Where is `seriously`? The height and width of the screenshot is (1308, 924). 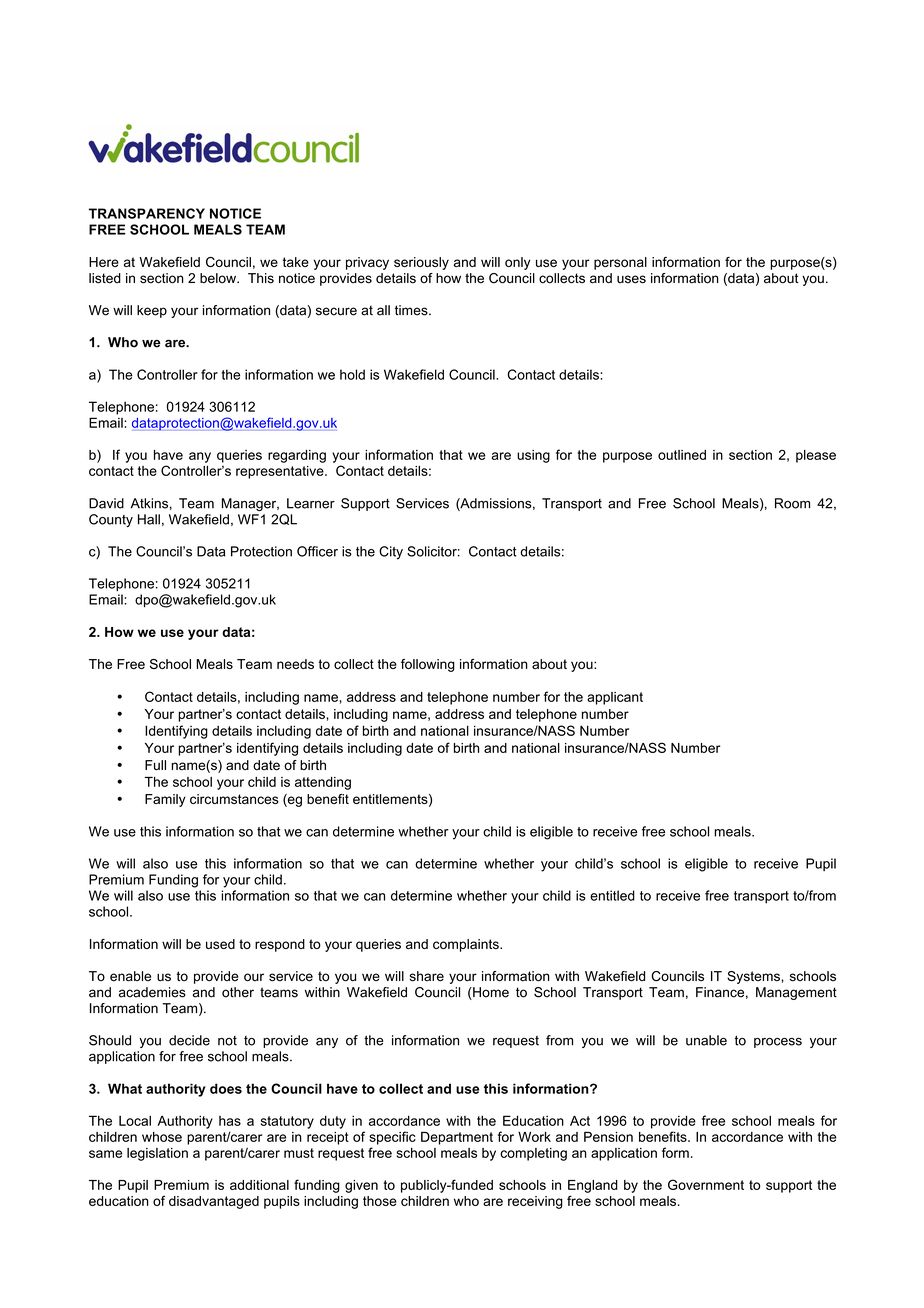 seriously is located at coordinates (421, 263).
